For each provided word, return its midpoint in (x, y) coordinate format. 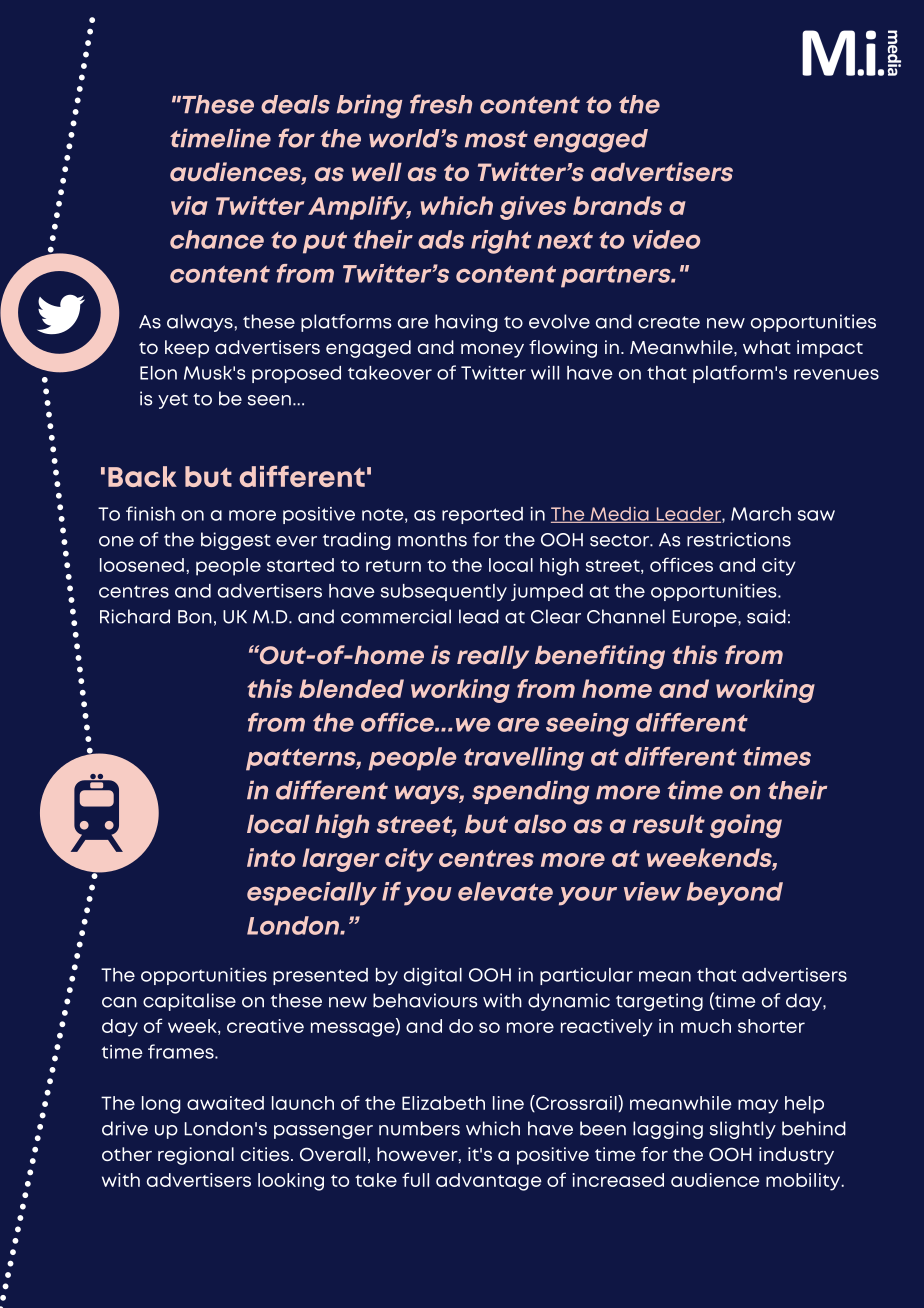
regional (196, 1156)
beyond (735, 894)
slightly (743, 1130)
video (666, 239)
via (189, 205)
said (766, 616)
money (492, 350)
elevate (505, 891)
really (493, 657)
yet (173, 401)
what (767, 347)
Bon (195, 617)
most (496, 139)
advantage (489, 1182)
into (271, 857)
